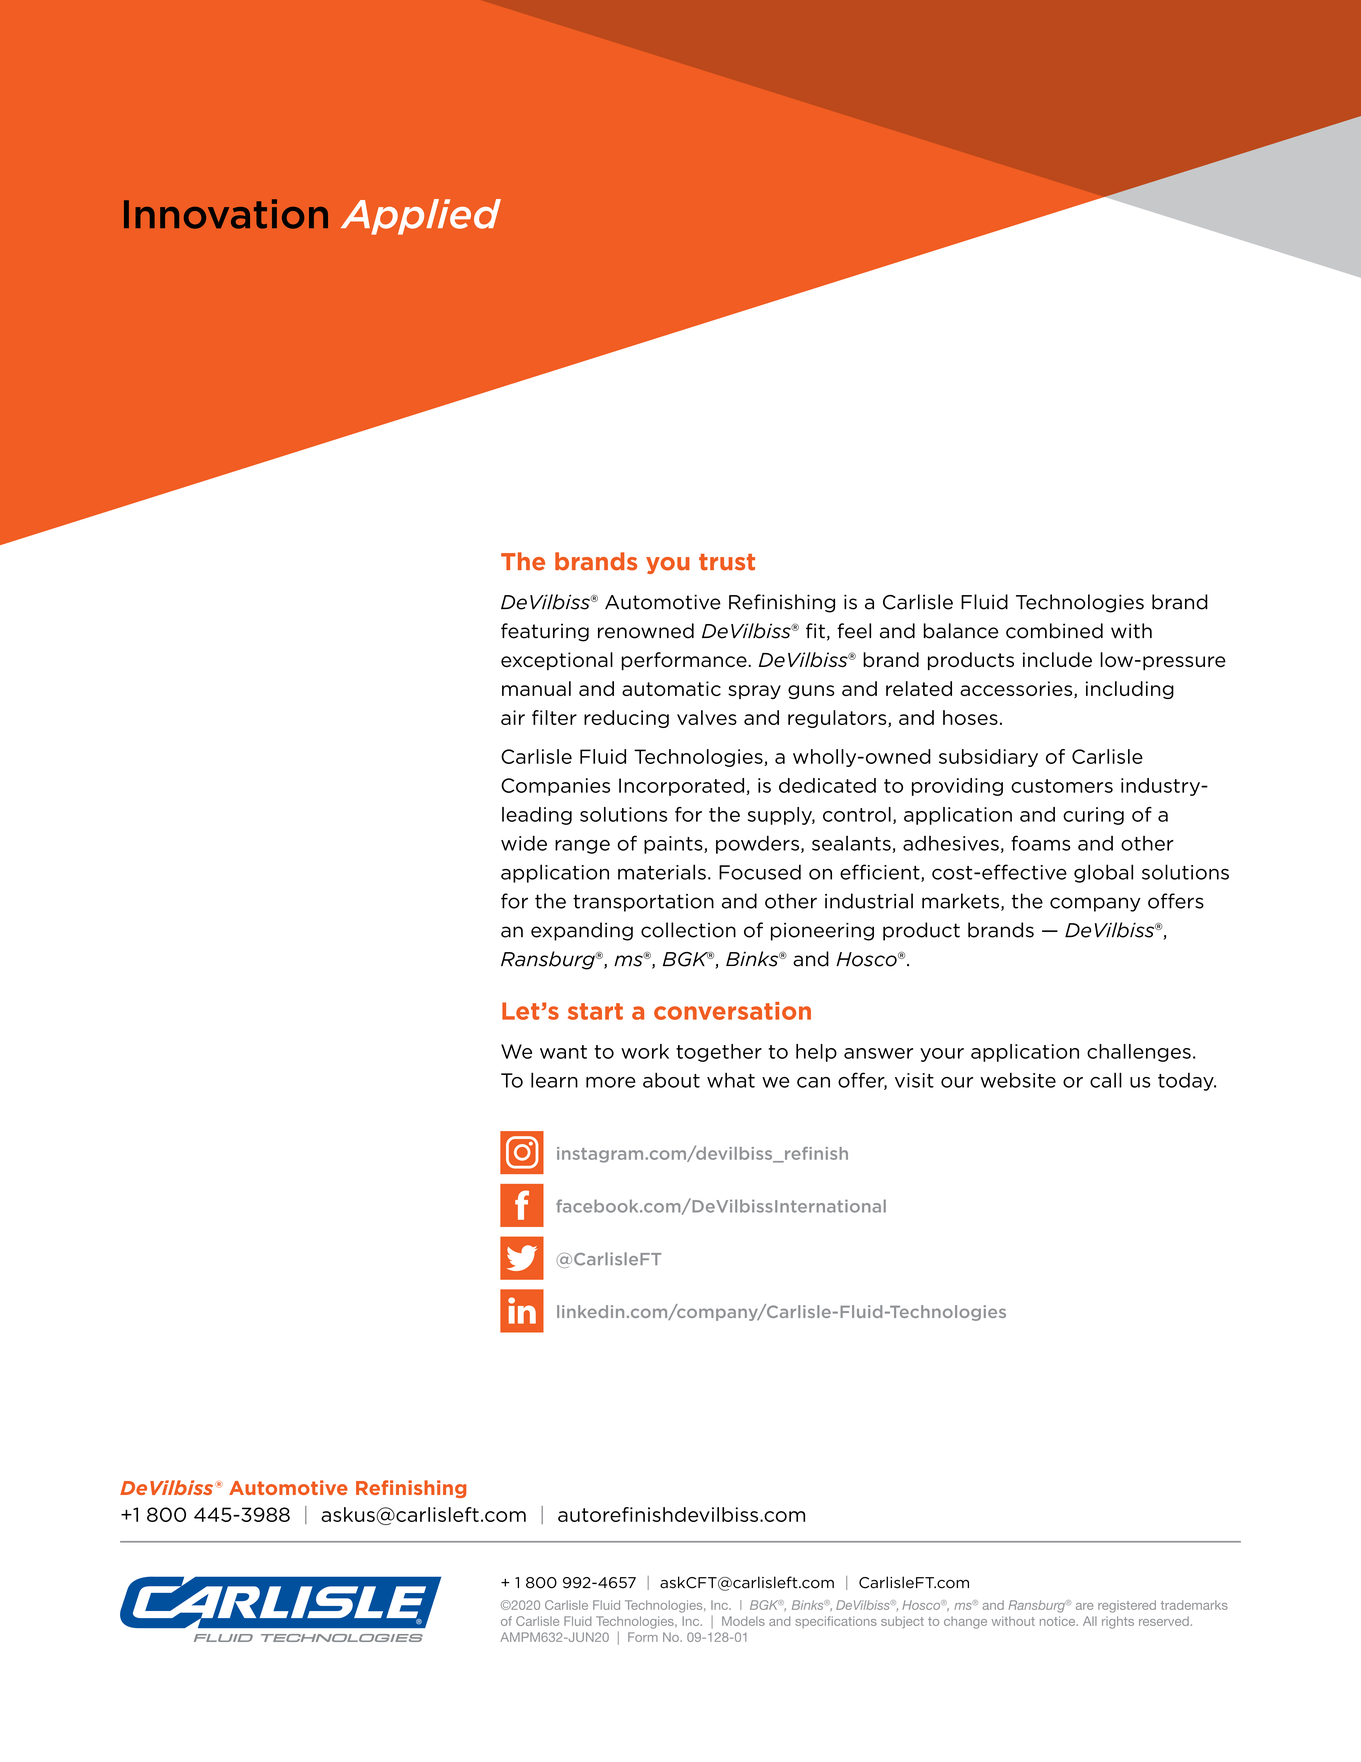 This document has height=1762, width=1361. I want to click on specifications, so click(836, 1622).
